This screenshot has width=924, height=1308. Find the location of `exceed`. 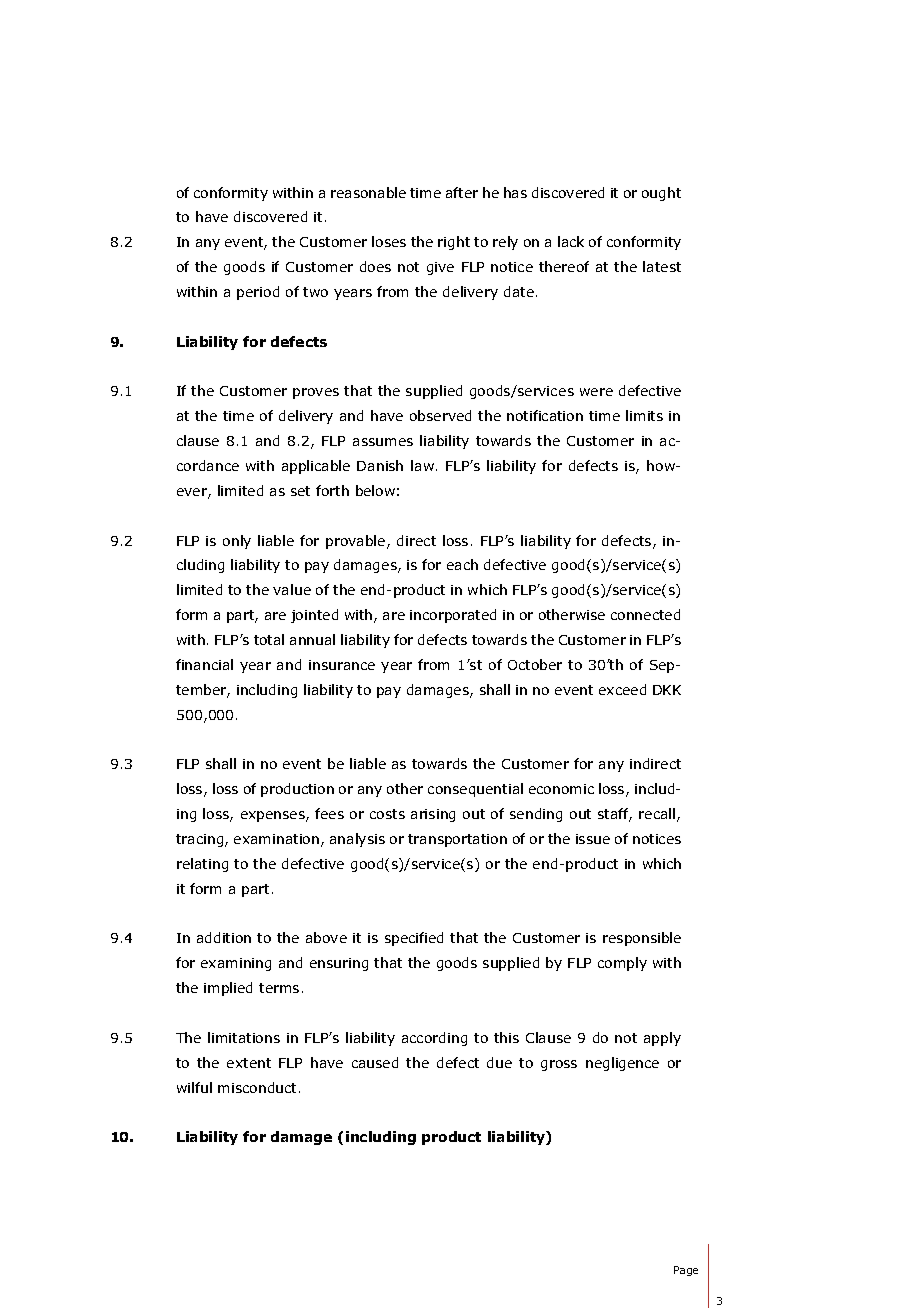

exceed is located at coordinates (622, 689).
